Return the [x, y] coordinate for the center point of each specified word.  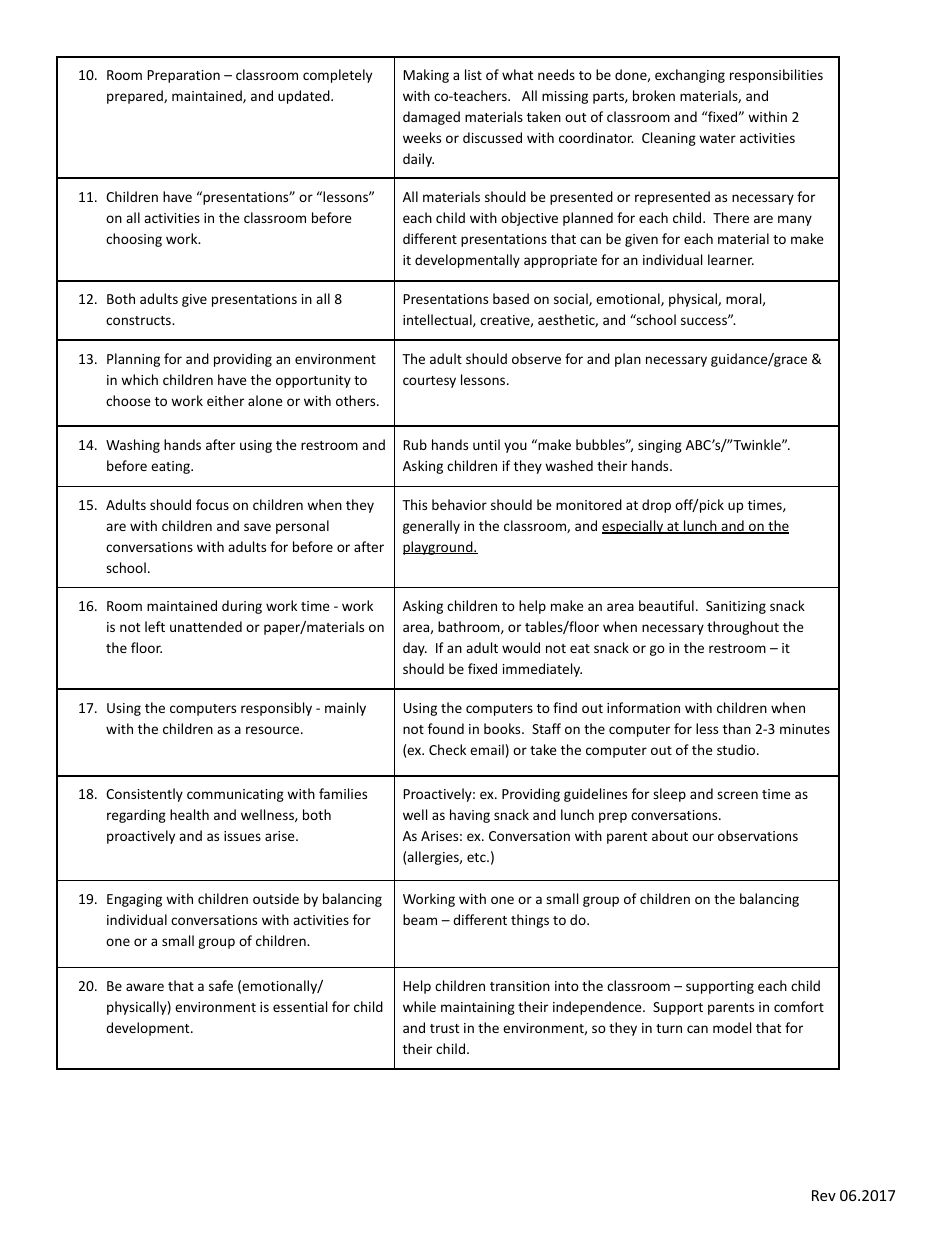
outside [276, 898]
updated [305, 97]
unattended [206, 626]
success [705, 320]
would [521, 647]
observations [758, 835]
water [717, 138]
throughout [743, 628]
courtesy [429, 382]
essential [300, 1006]
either [225, 400]
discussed [492, 137]
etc [477, 857]
